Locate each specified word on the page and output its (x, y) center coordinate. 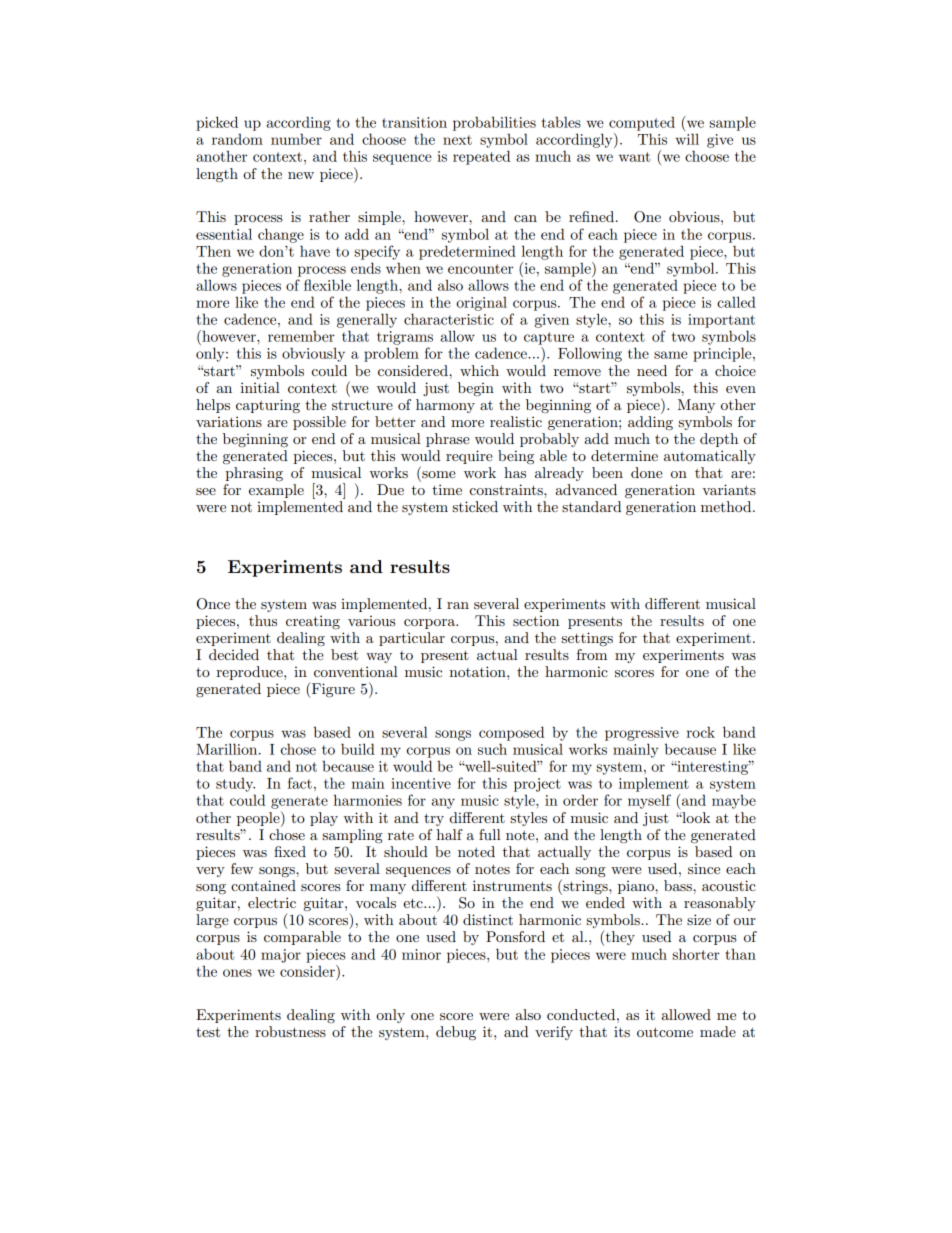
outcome (665, 1032)
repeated (481, 157)
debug (456, 1033)
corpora (431, 624)
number (296, 139)
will (687, 139)
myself (649, 801)
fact (300, 783)
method (727, 506)
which (479, 370)
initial (260, 387)
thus (263, 620)
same (671, 355)
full (490, 834)
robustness (290, 1031)
